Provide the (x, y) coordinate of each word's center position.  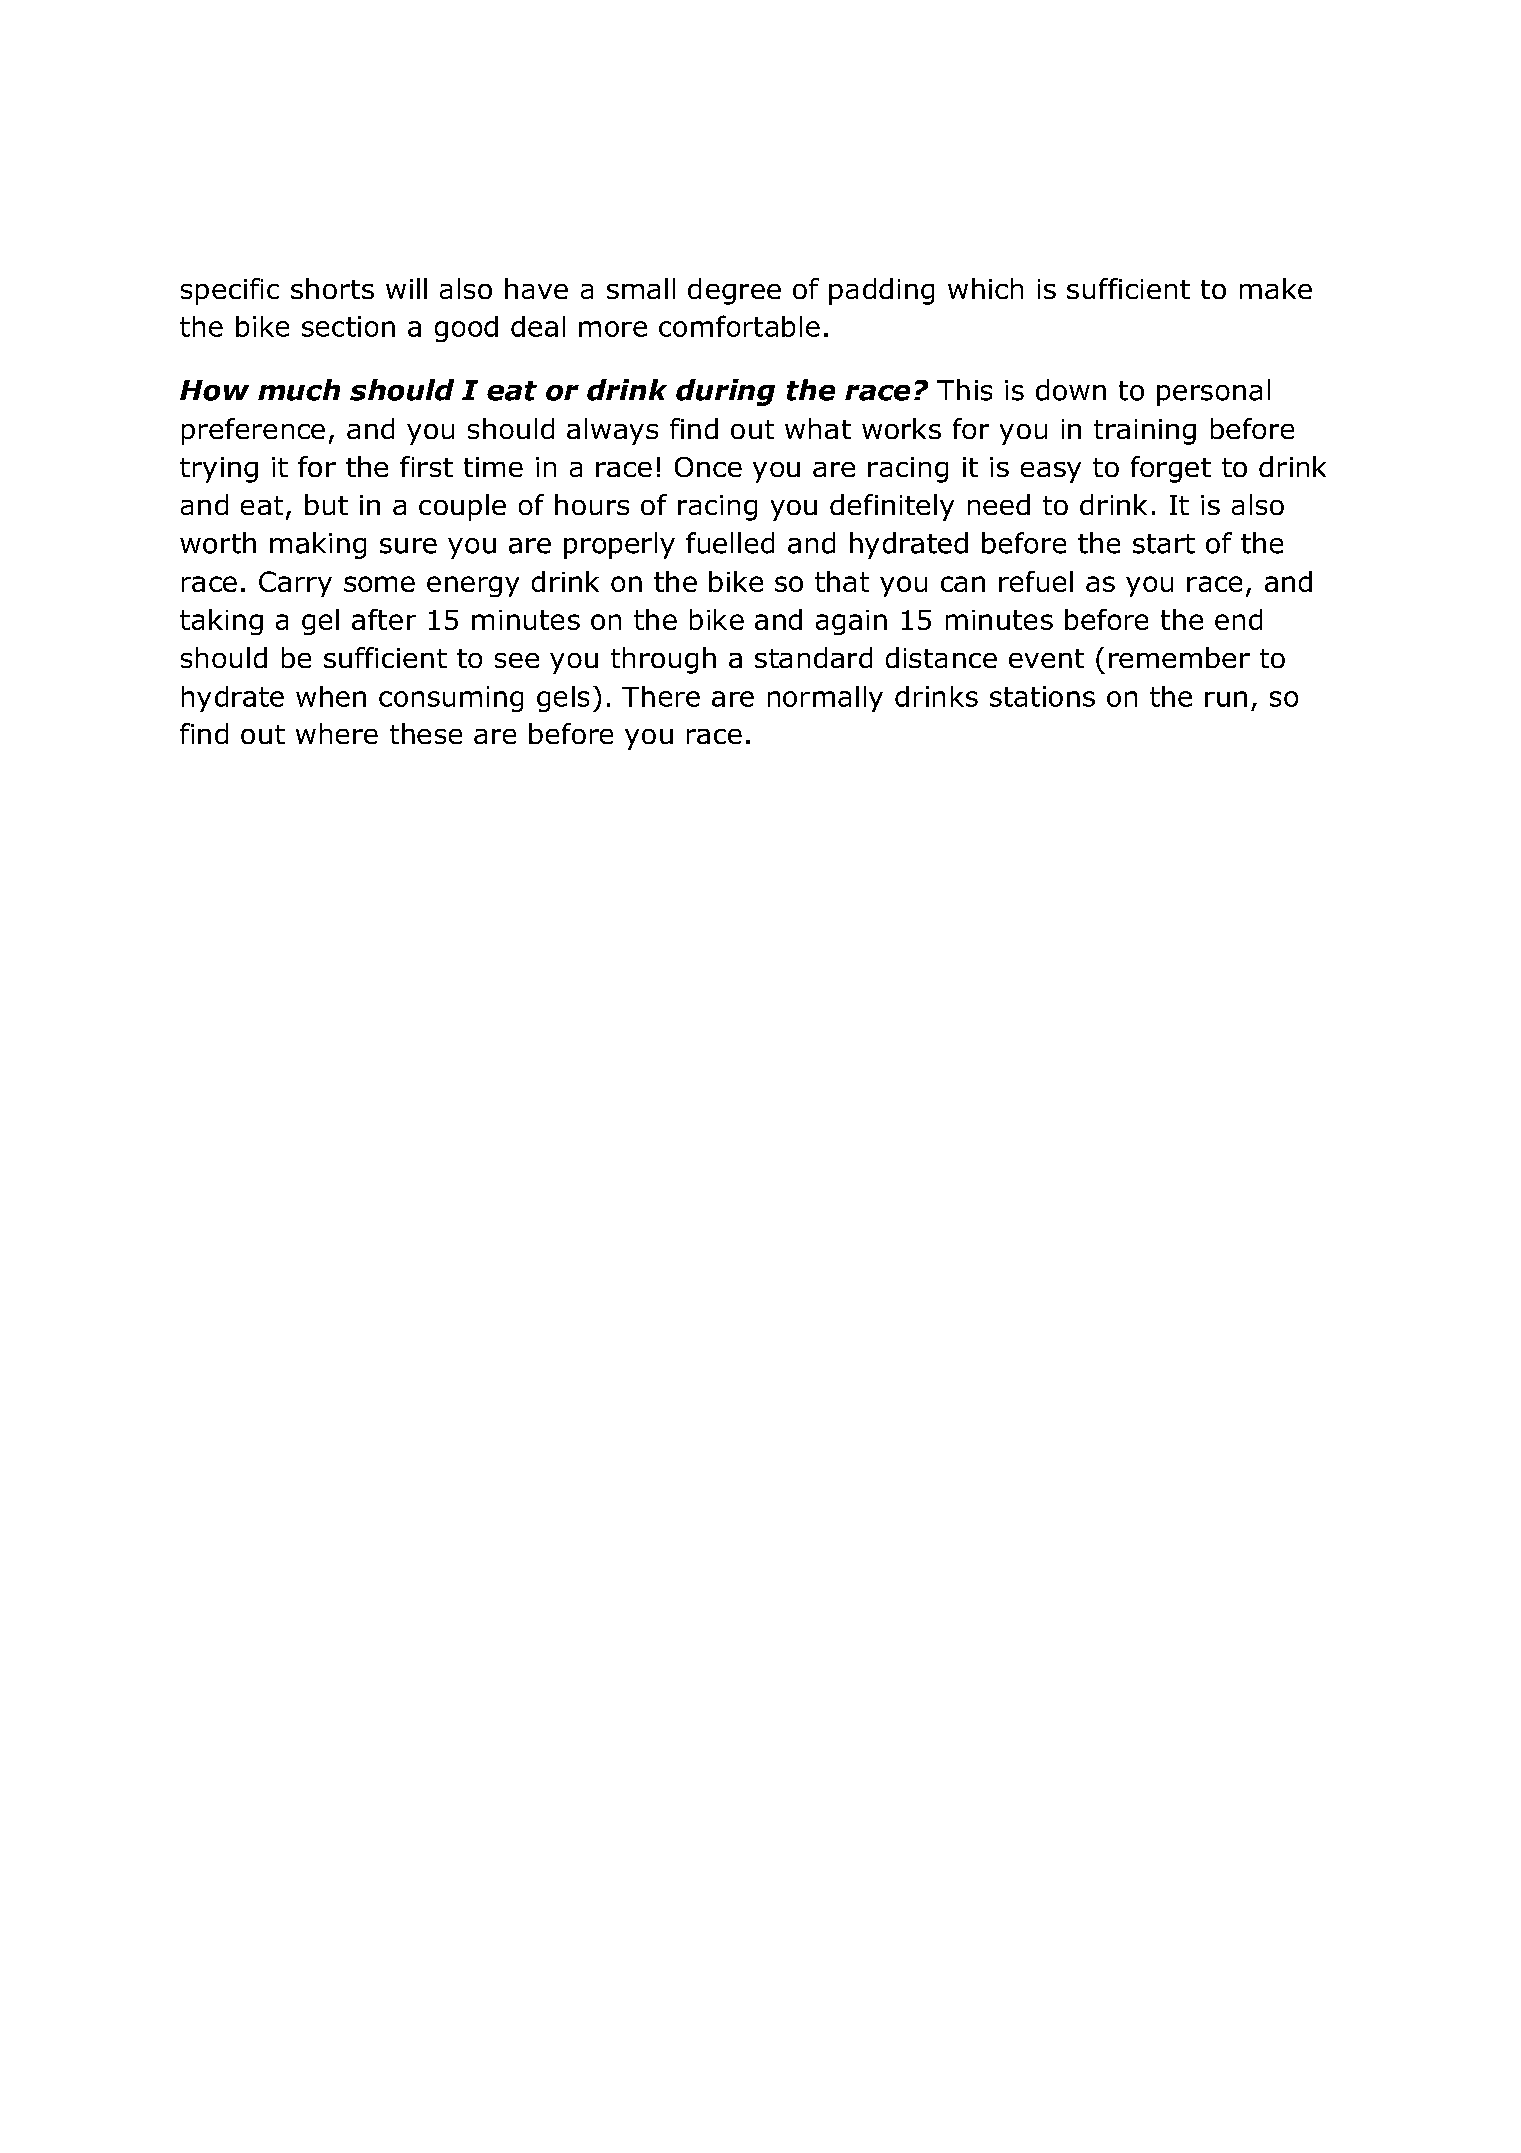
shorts (332, 288)
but (326, 504)
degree (734, 291)
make (1276, 288)
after (384, 619)
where (337, 733)
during (725, 392)
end (1238, 619)
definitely (892, 507)
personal (1213, 392)
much (299, 390)
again (851, 622)
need (999, 504)
